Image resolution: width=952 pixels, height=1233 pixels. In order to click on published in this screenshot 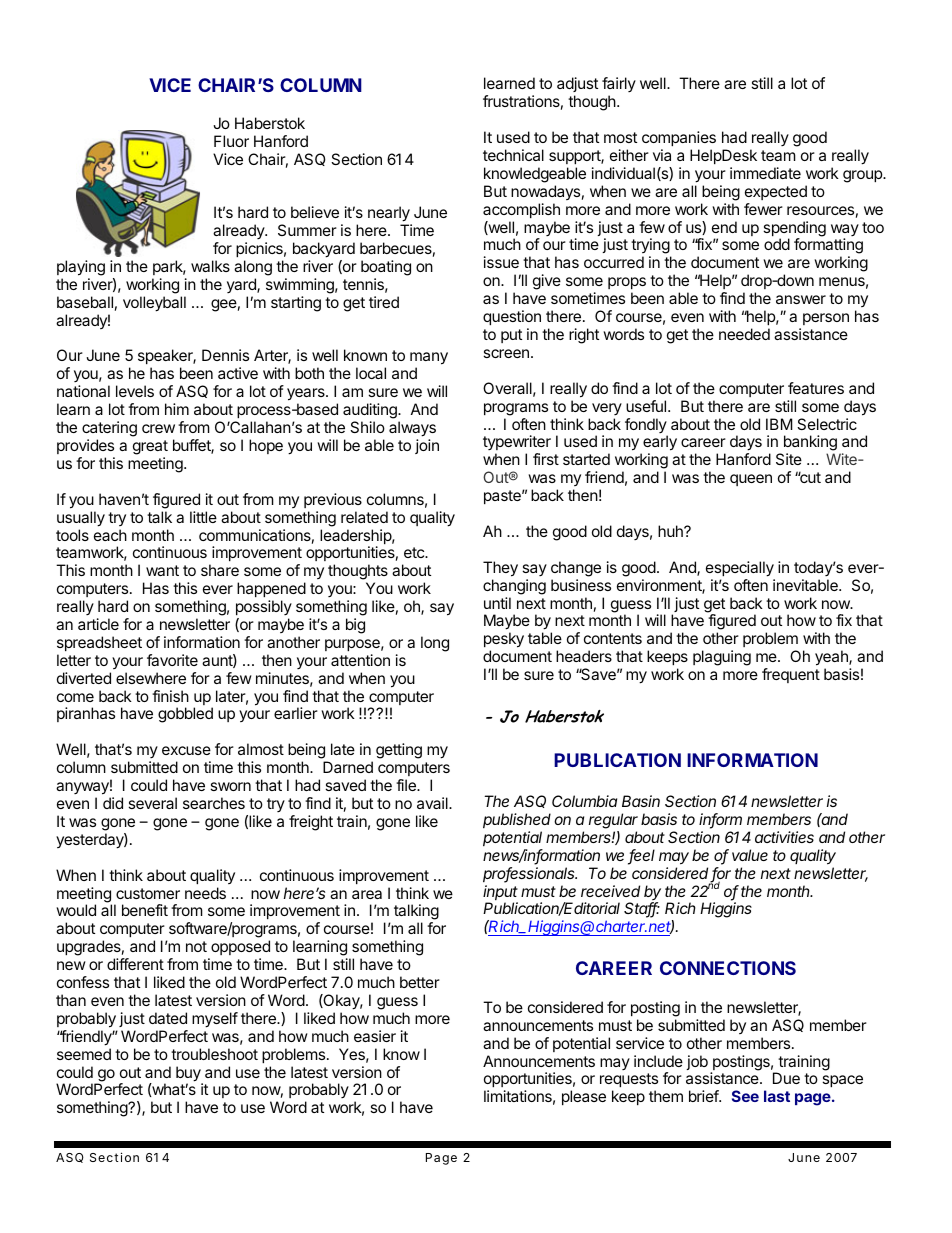, I will do `click(517, 820)`.
